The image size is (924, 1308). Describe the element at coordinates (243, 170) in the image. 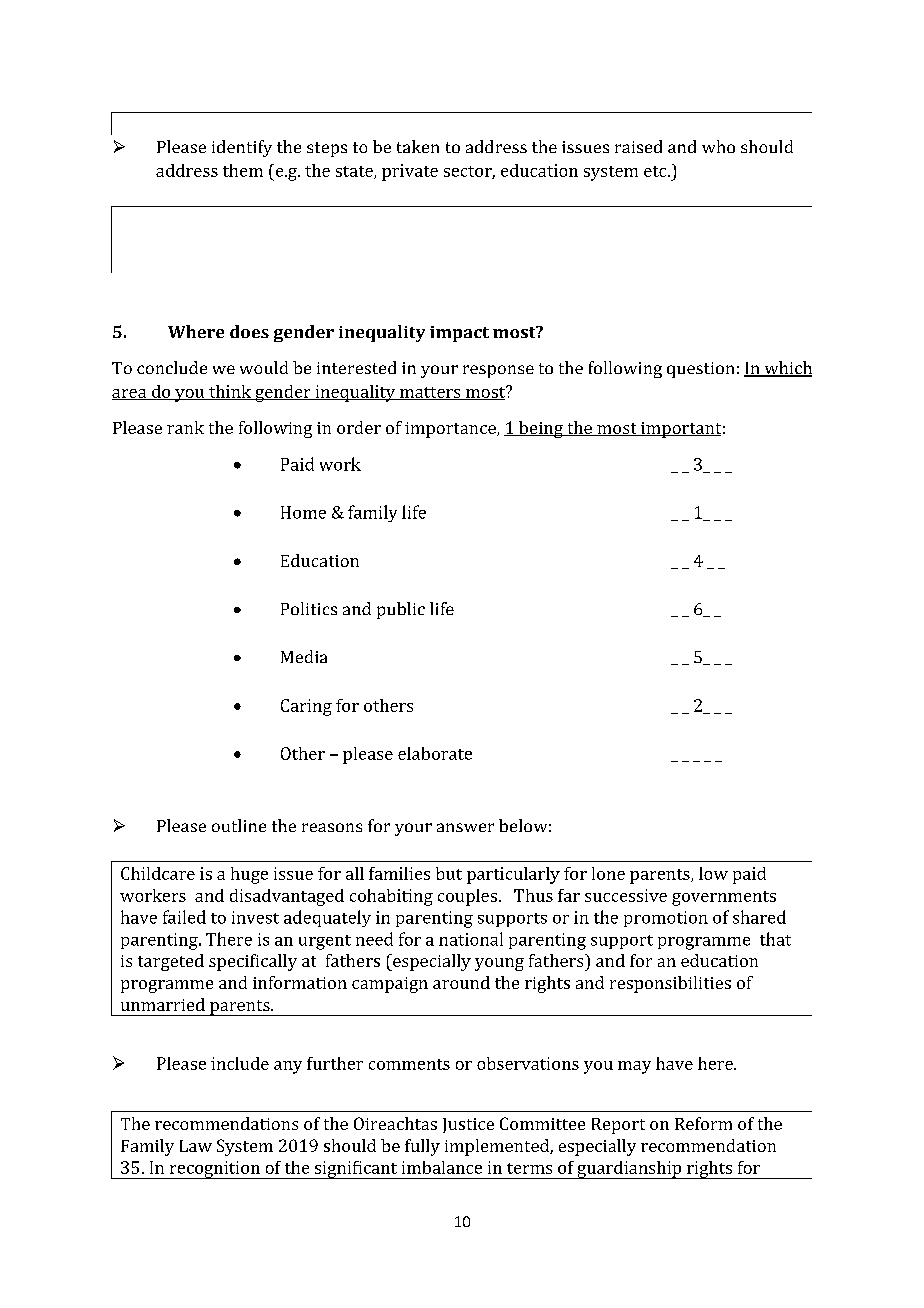

I see `them` at that location.
